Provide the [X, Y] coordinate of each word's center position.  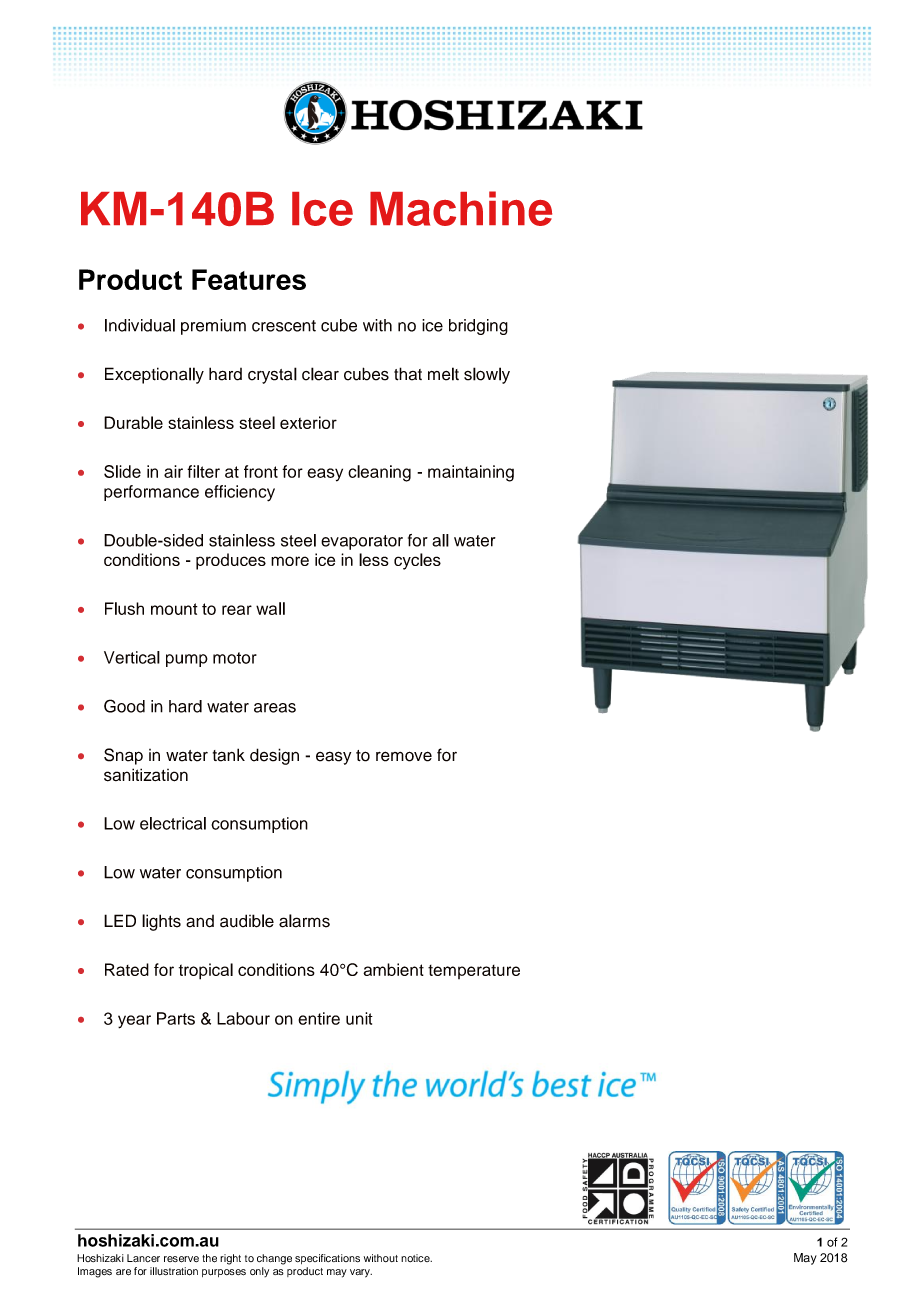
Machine [461, 208]
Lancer [143, 1258]
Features [249, 279]
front [261, 471]
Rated [127, 969]
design [274, 756]
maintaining [471, 473]
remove [404, 756]
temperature [474, 972]
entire [319, 1018]
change [274, 1259]
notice [416, 1258]
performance [151, 493]
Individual [140, 325]
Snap [123, 756]
